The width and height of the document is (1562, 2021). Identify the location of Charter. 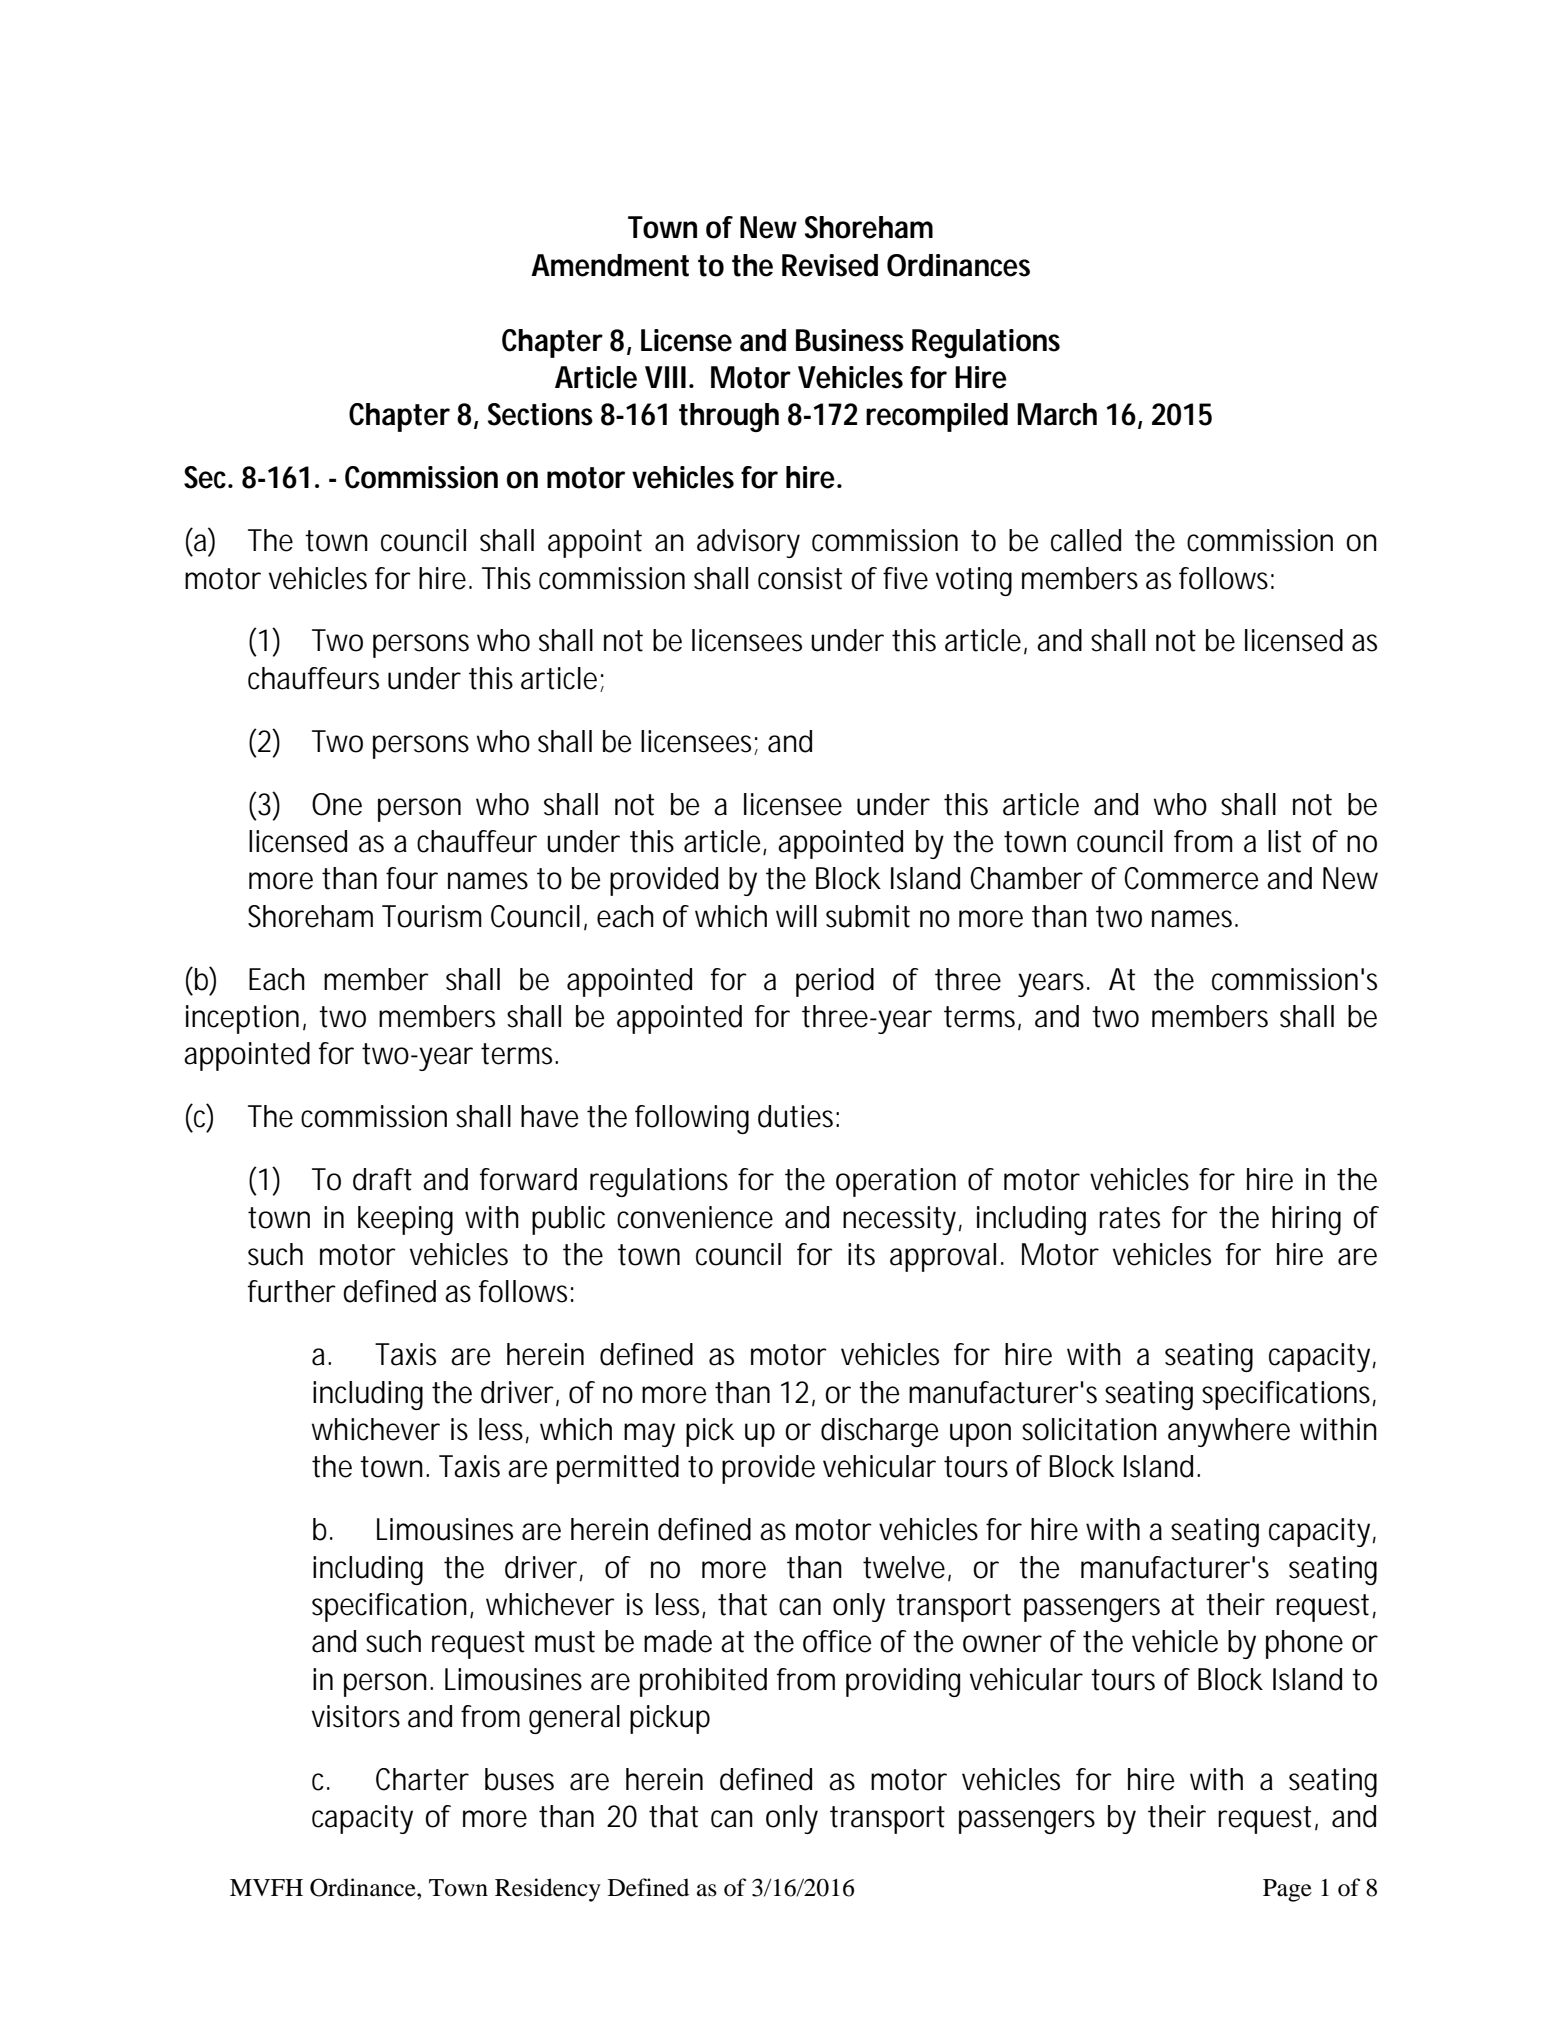
(422, 1779).
